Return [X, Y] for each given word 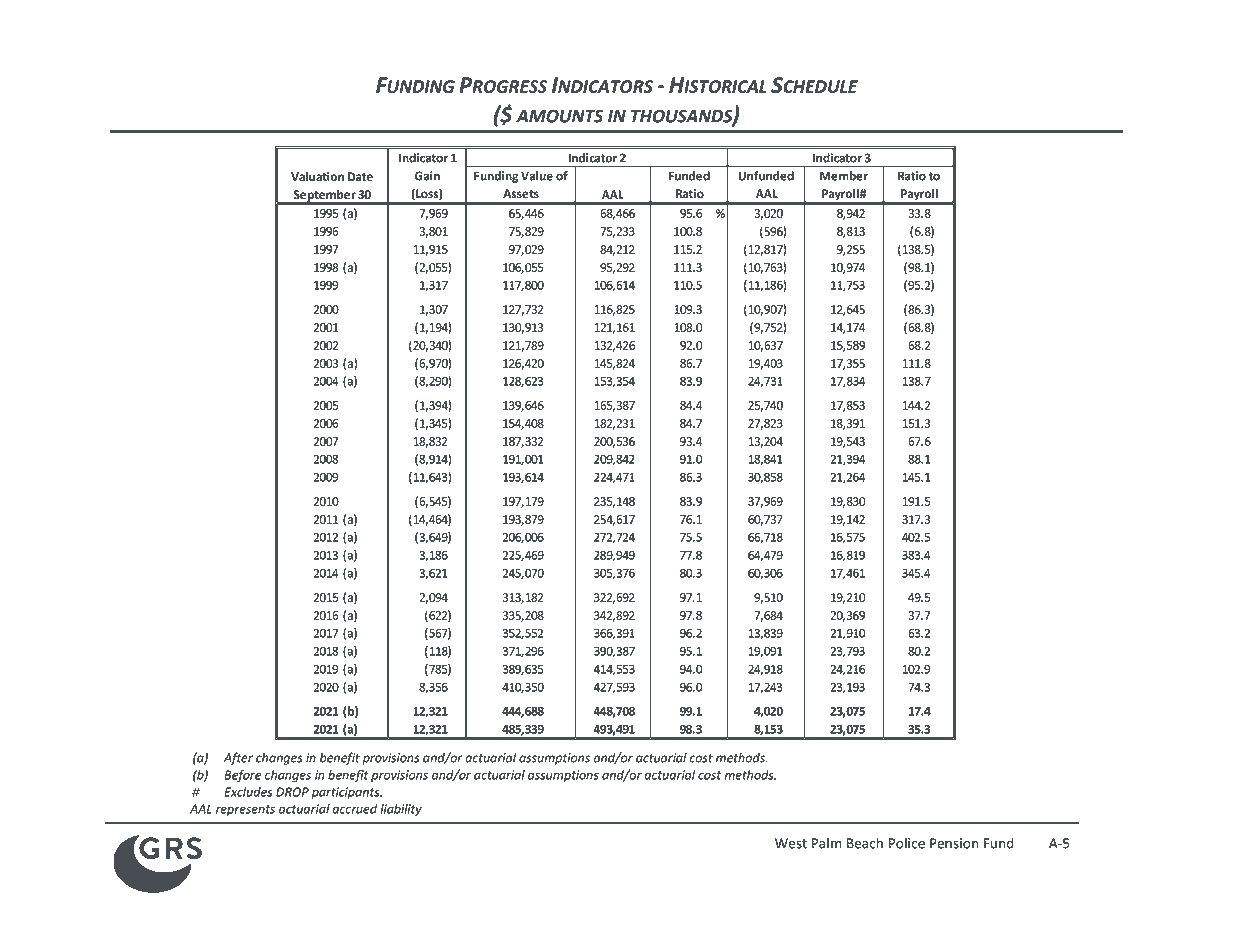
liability [401, 810]
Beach [865, 843]
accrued [354, 809]
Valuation [317, 176]
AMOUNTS [559, 116]
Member [844, 176]
